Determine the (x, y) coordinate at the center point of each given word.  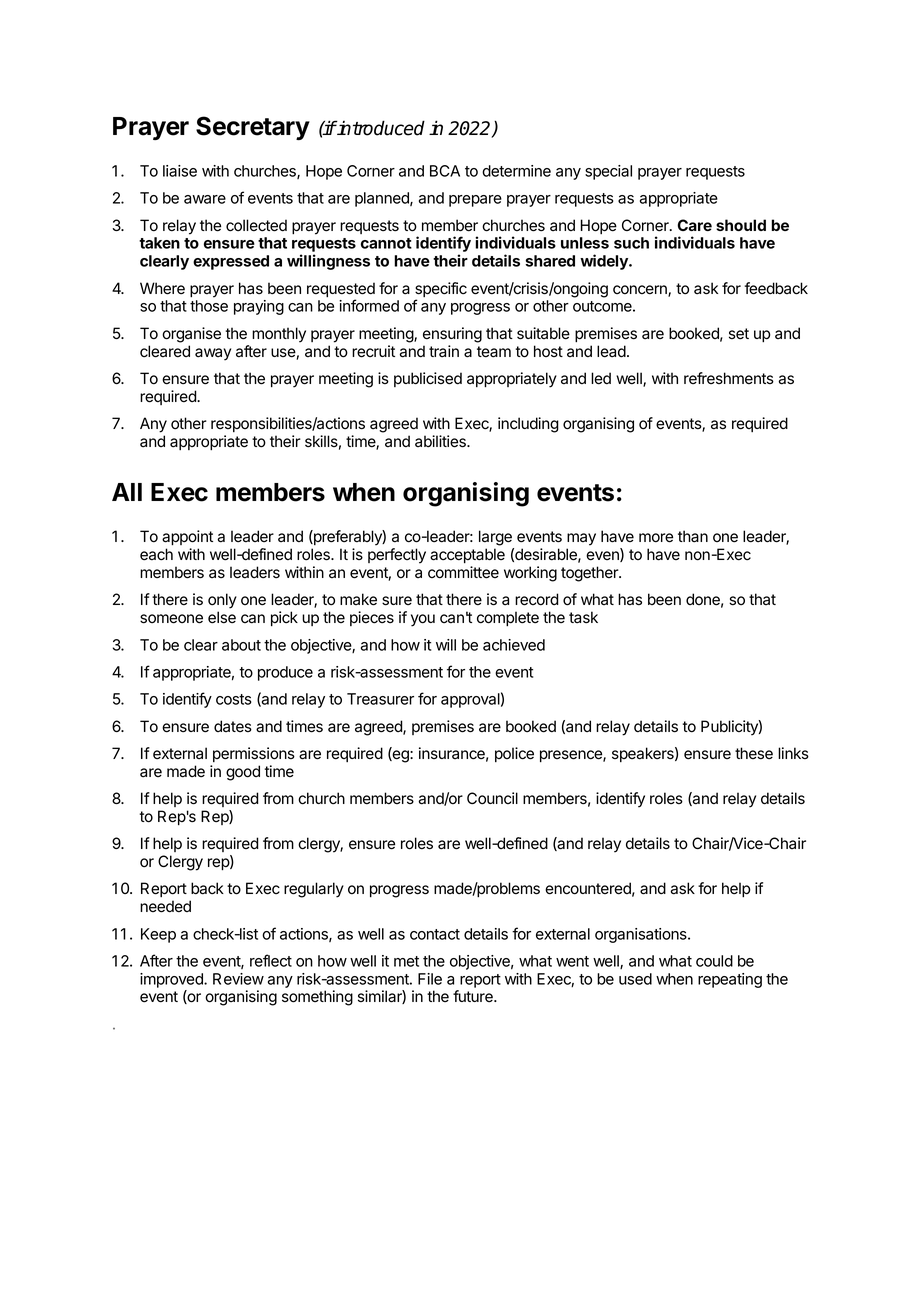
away (213, 354)
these (754, 753)
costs (234, 699)
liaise (180, 171)
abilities (441, 441)
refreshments (729, 378)
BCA (445, 171)
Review (238, 979)
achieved (514, 645)
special (608, 172)
